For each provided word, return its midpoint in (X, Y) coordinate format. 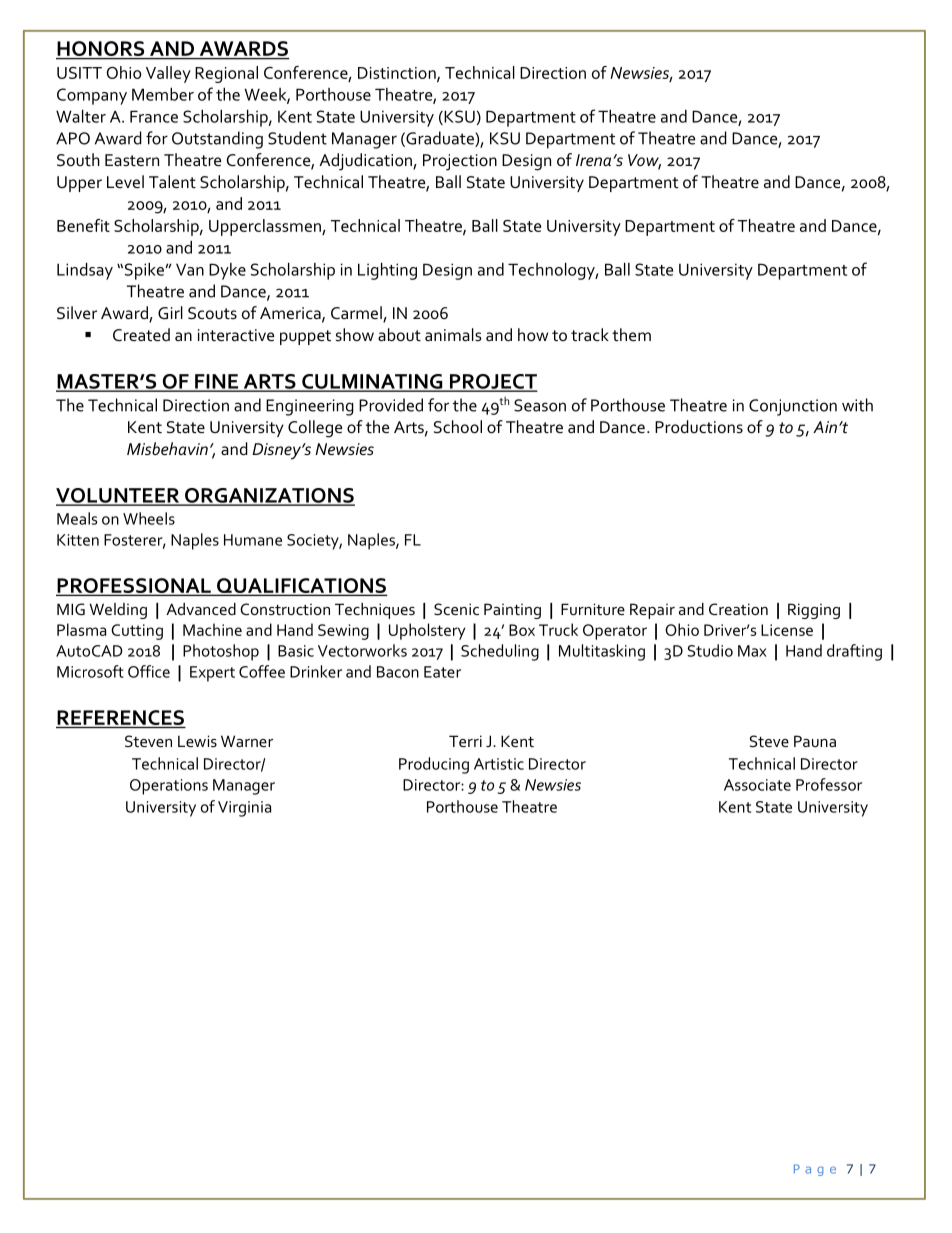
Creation (738, 609)
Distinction (398, 74)
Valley (168, 74)
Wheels (149, 518)
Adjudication (366, 162)
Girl (170, 313)
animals (453, 335)
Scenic (456, 609)
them (631, 335)
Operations (169, 787)
